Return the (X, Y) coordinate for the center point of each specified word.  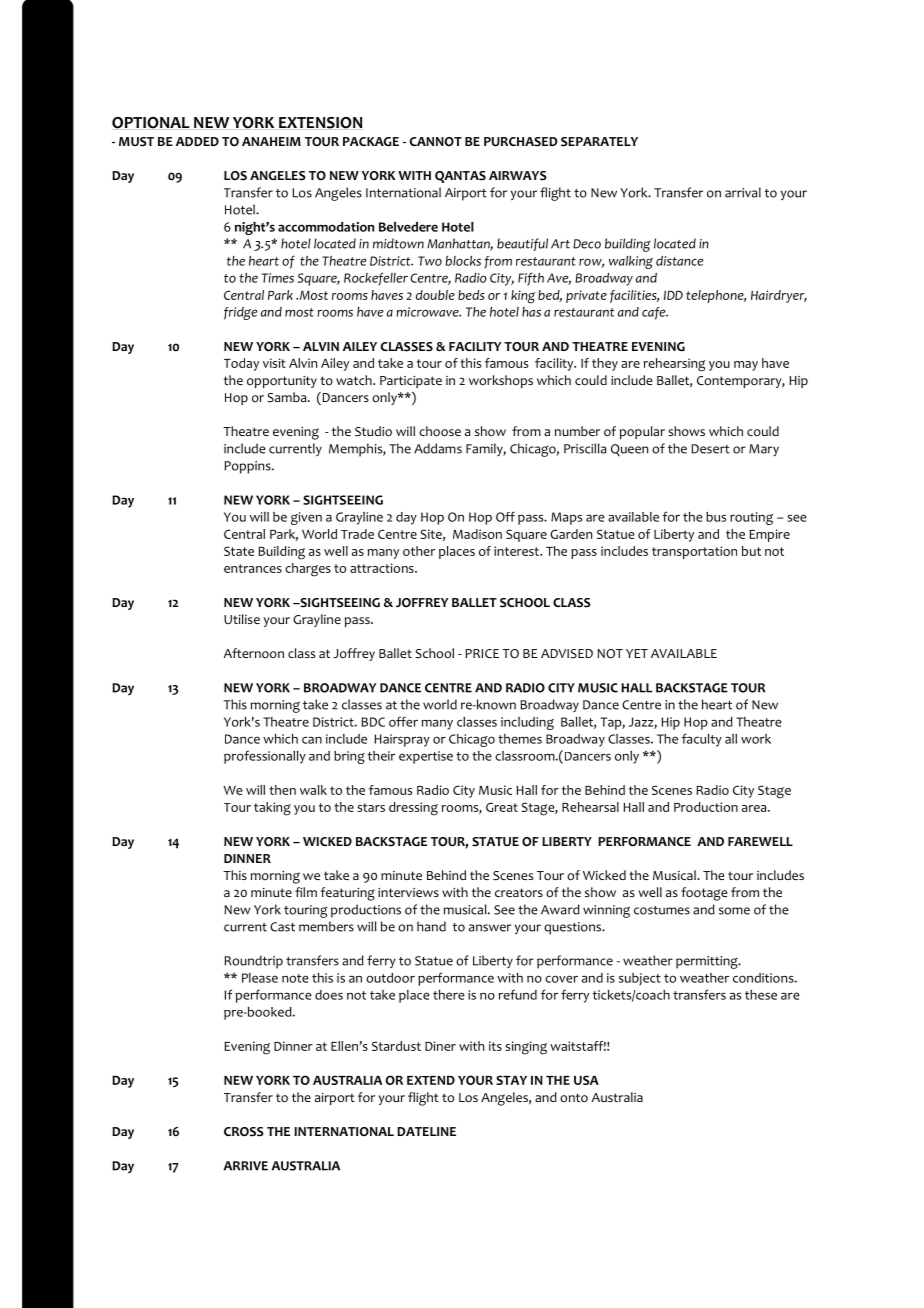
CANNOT (435, 142)
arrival (743, 192)
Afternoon (254, 653)
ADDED (197, 141)
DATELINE (426, 1131)
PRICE (482, 653)
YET (637, 653)
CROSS (244, 1132)
